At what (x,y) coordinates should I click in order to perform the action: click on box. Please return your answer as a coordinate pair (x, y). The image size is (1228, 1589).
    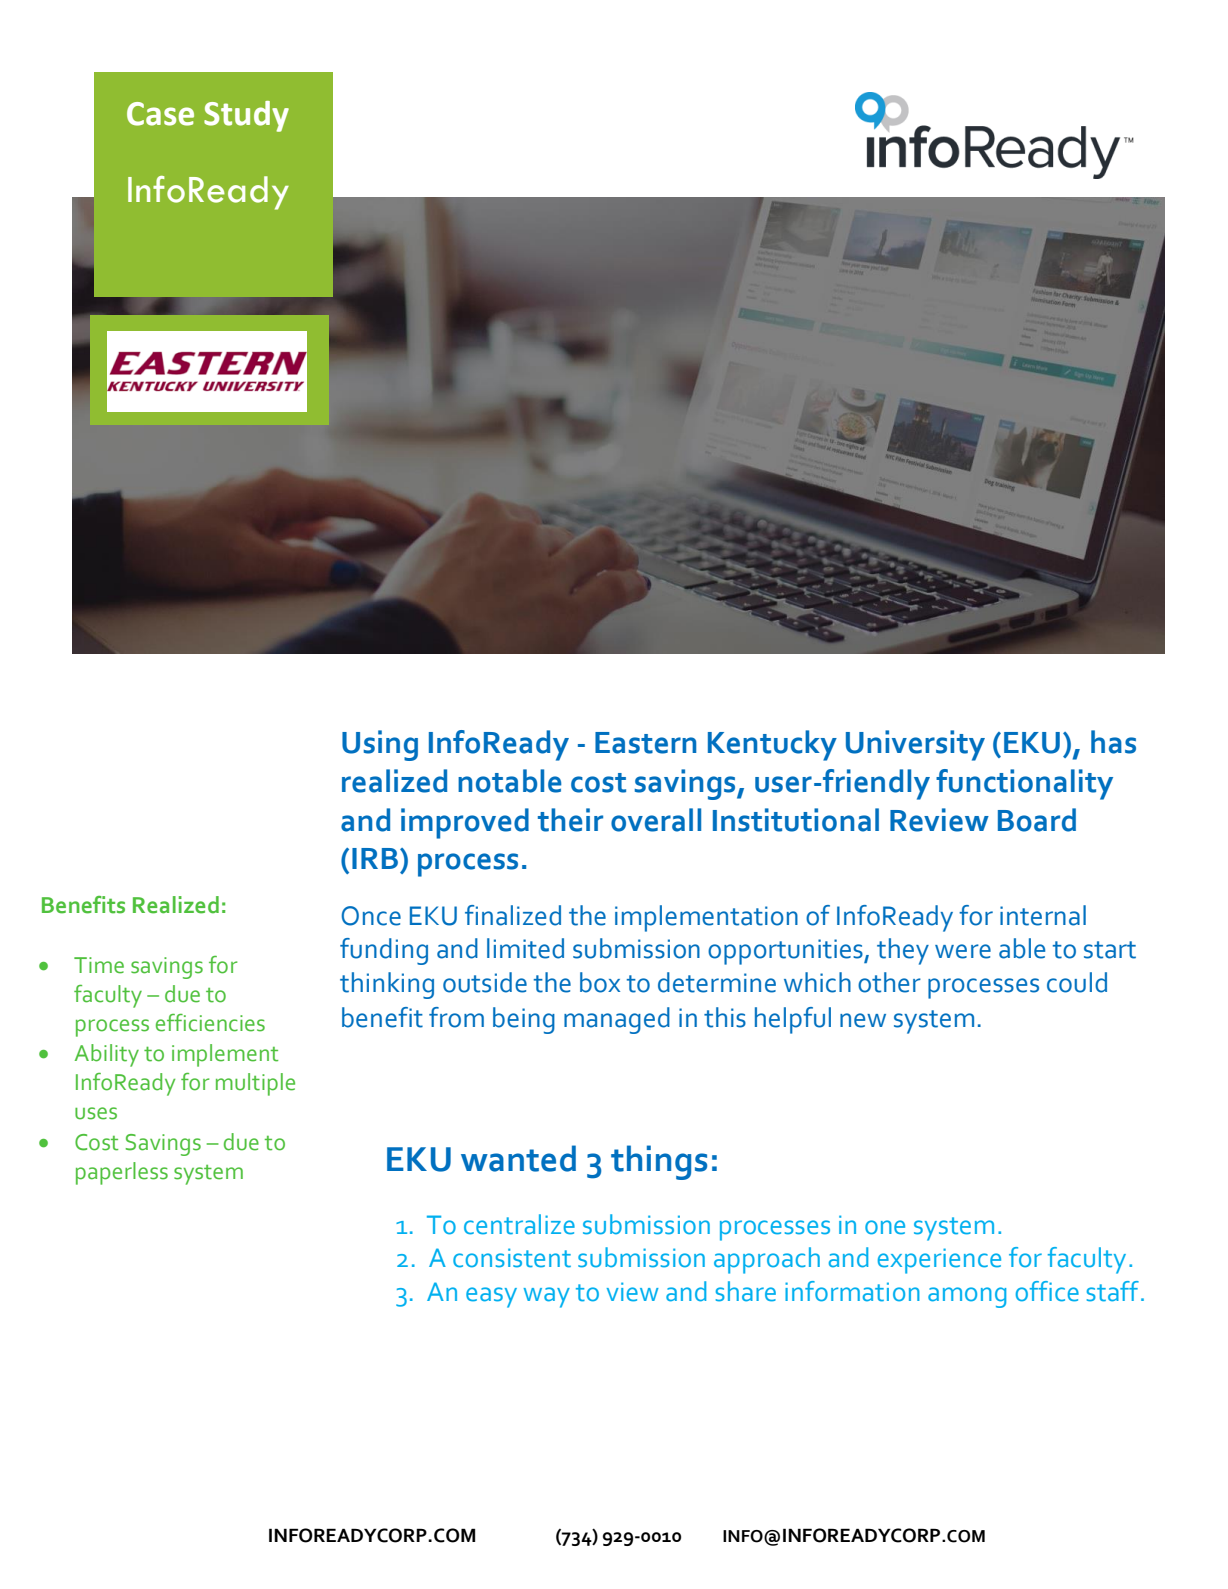
    Looking at the image, I should click on (600, 982).
